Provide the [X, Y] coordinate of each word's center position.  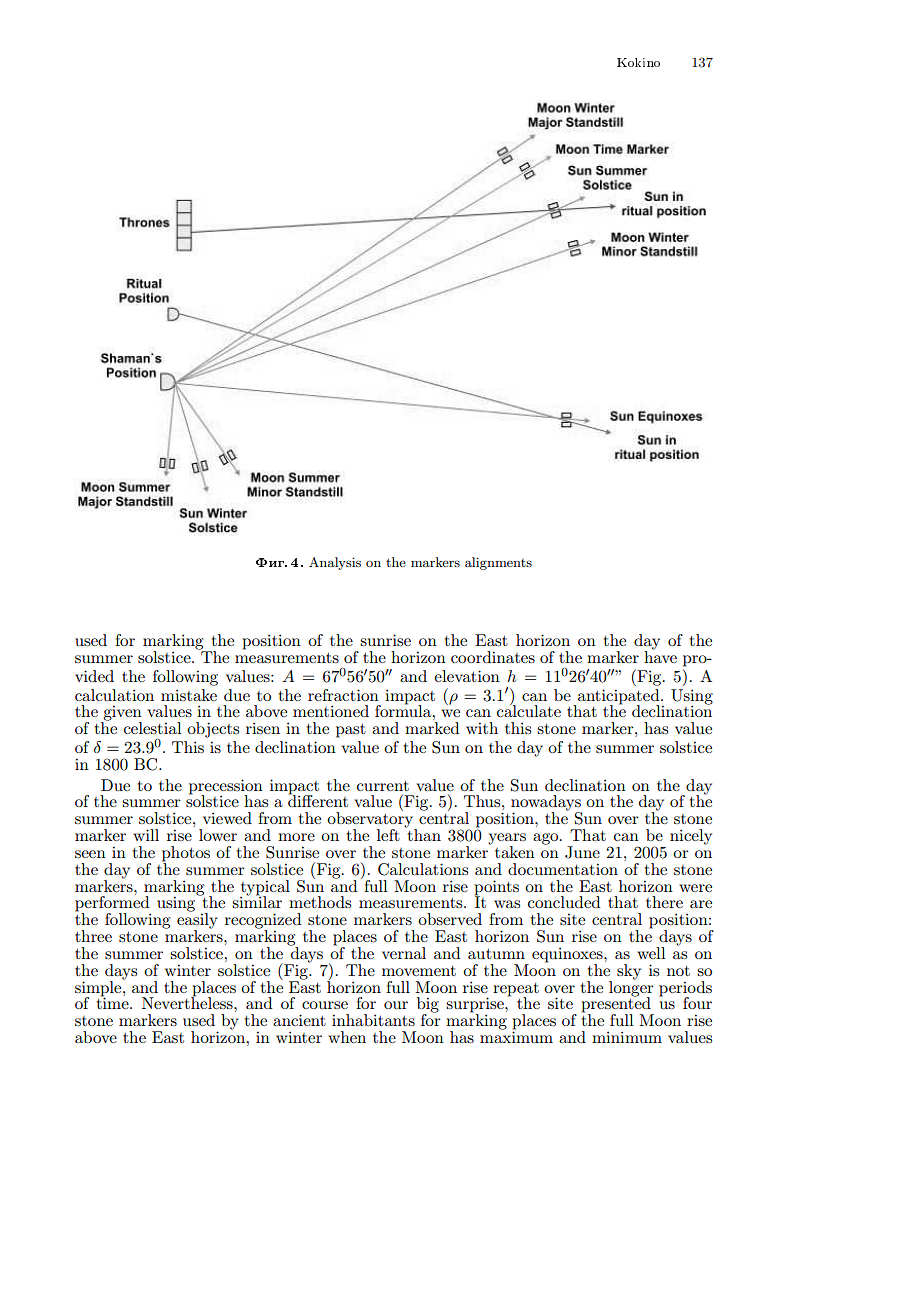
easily [197, 921]
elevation [467, 676]
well [651, 953]
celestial [153, 728]
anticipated [620, 697]
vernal [404, 953]
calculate [529, 710]
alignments [498, 563]
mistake [189, 695]
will [146, 835]
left [388, 835]
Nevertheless [188, 1002]
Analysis [335, 563]
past [351, 731]
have [660, 656]
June [582, 852]
